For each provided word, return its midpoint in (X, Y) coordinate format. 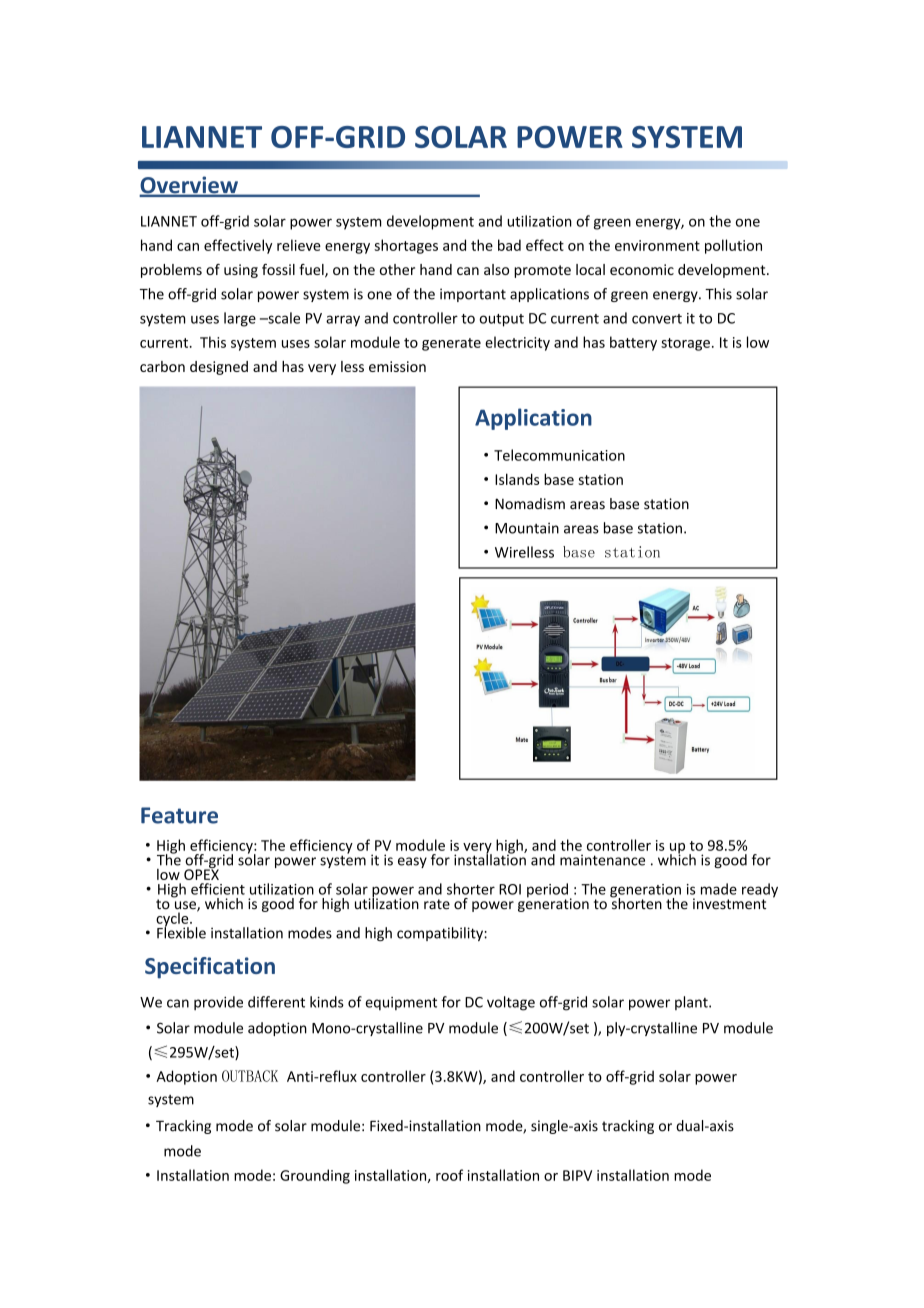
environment (657, 245)
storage (685, 344)
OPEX (201, 873)
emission (397, 366)
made (719, 889)
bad (509, 245)
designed (219, 368)
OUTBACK (250, 1076)
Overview (189, 186)
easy (412, 862)
